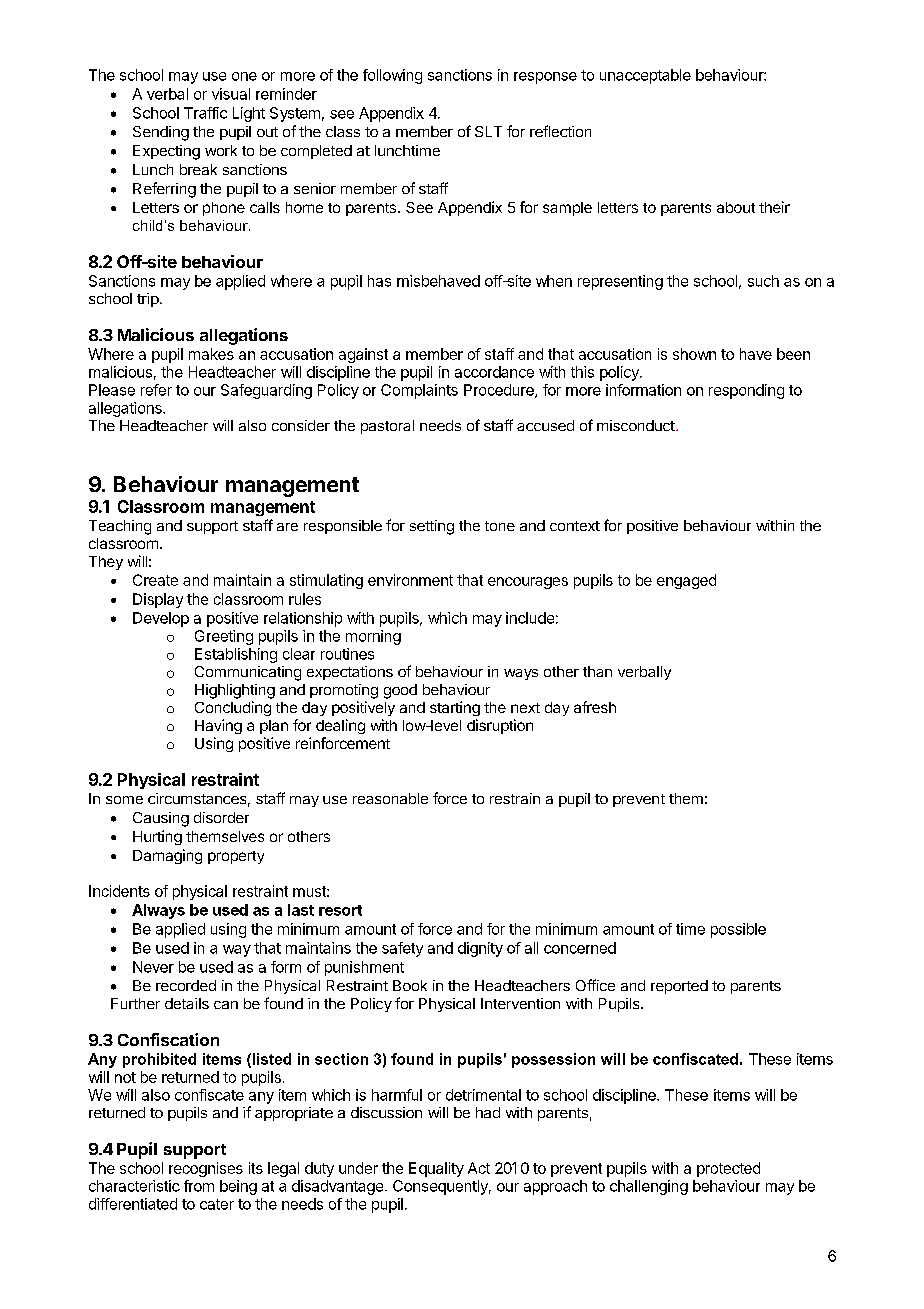 Image resolution: width=924 pixels, height=1309 pixels. What do you see at coordinates (224, 637) in the page?
I see `Greeting` at bounding box center [224, 637].
